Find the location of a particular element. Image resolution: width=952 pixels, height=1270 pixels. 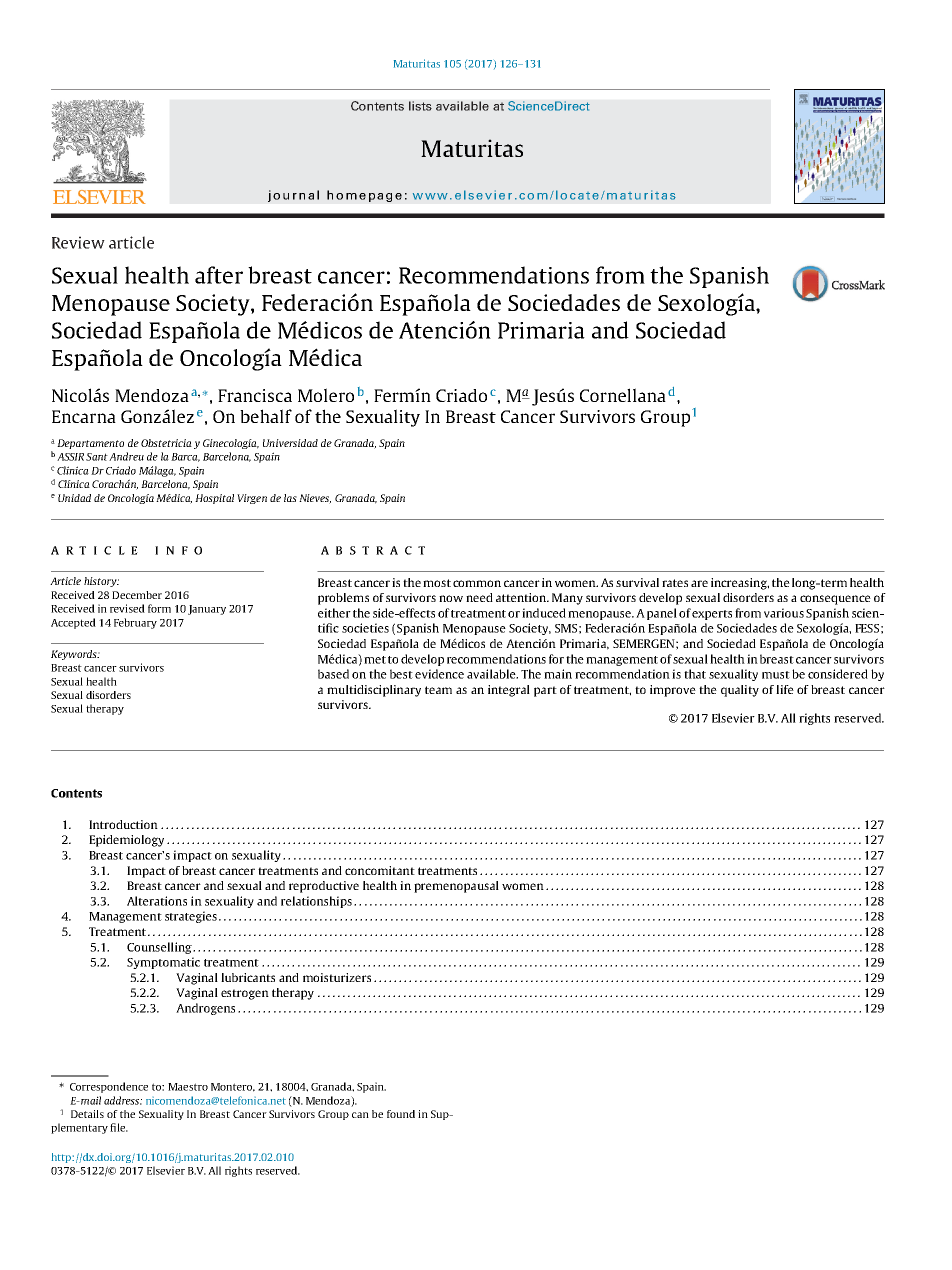

premenopausal is located at coordinates (456, 887).
